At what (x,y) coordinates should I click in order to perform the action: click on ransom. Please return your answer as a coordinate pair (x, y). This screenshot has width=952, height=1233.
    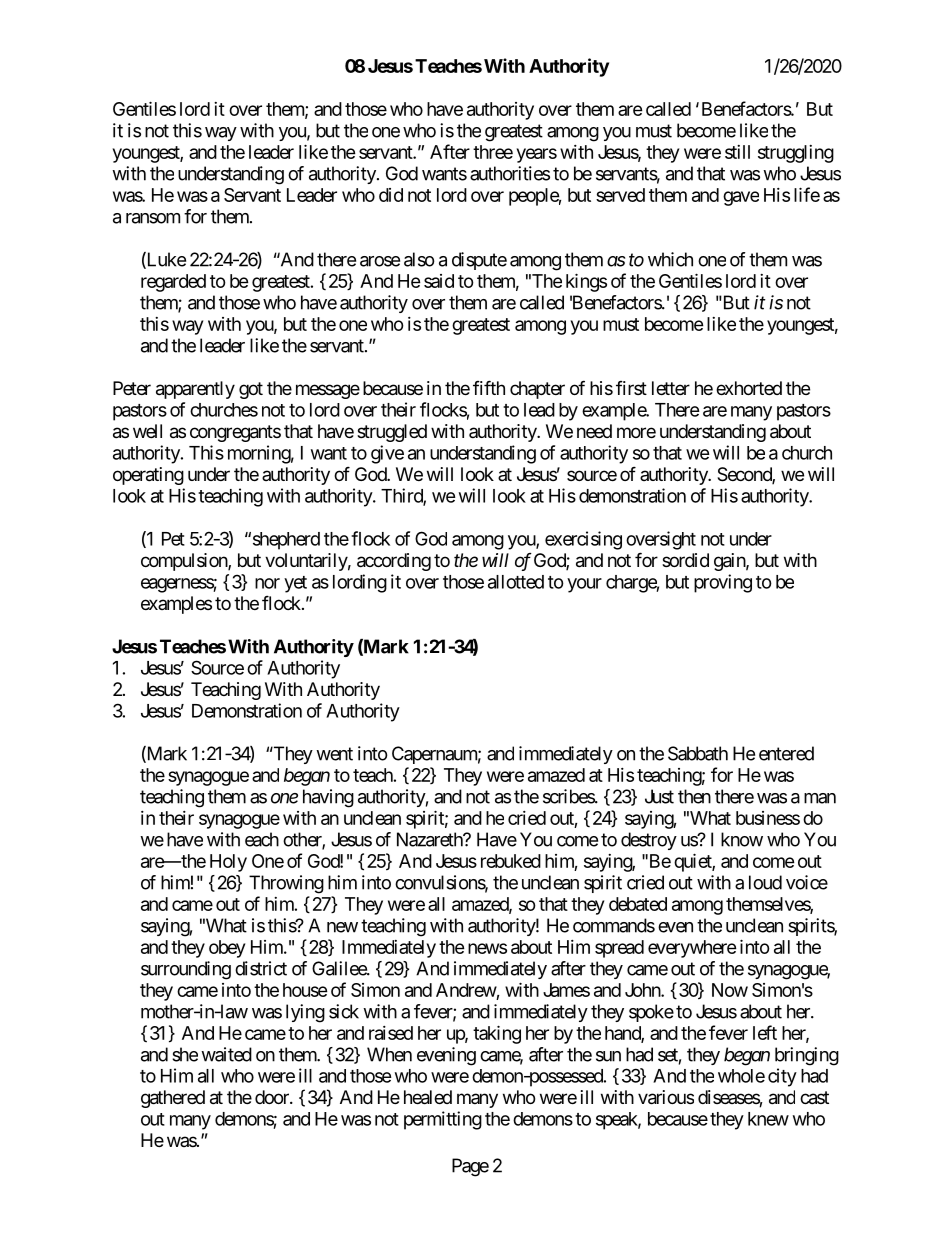
    Looking at the image, I should click on (153, 218).
